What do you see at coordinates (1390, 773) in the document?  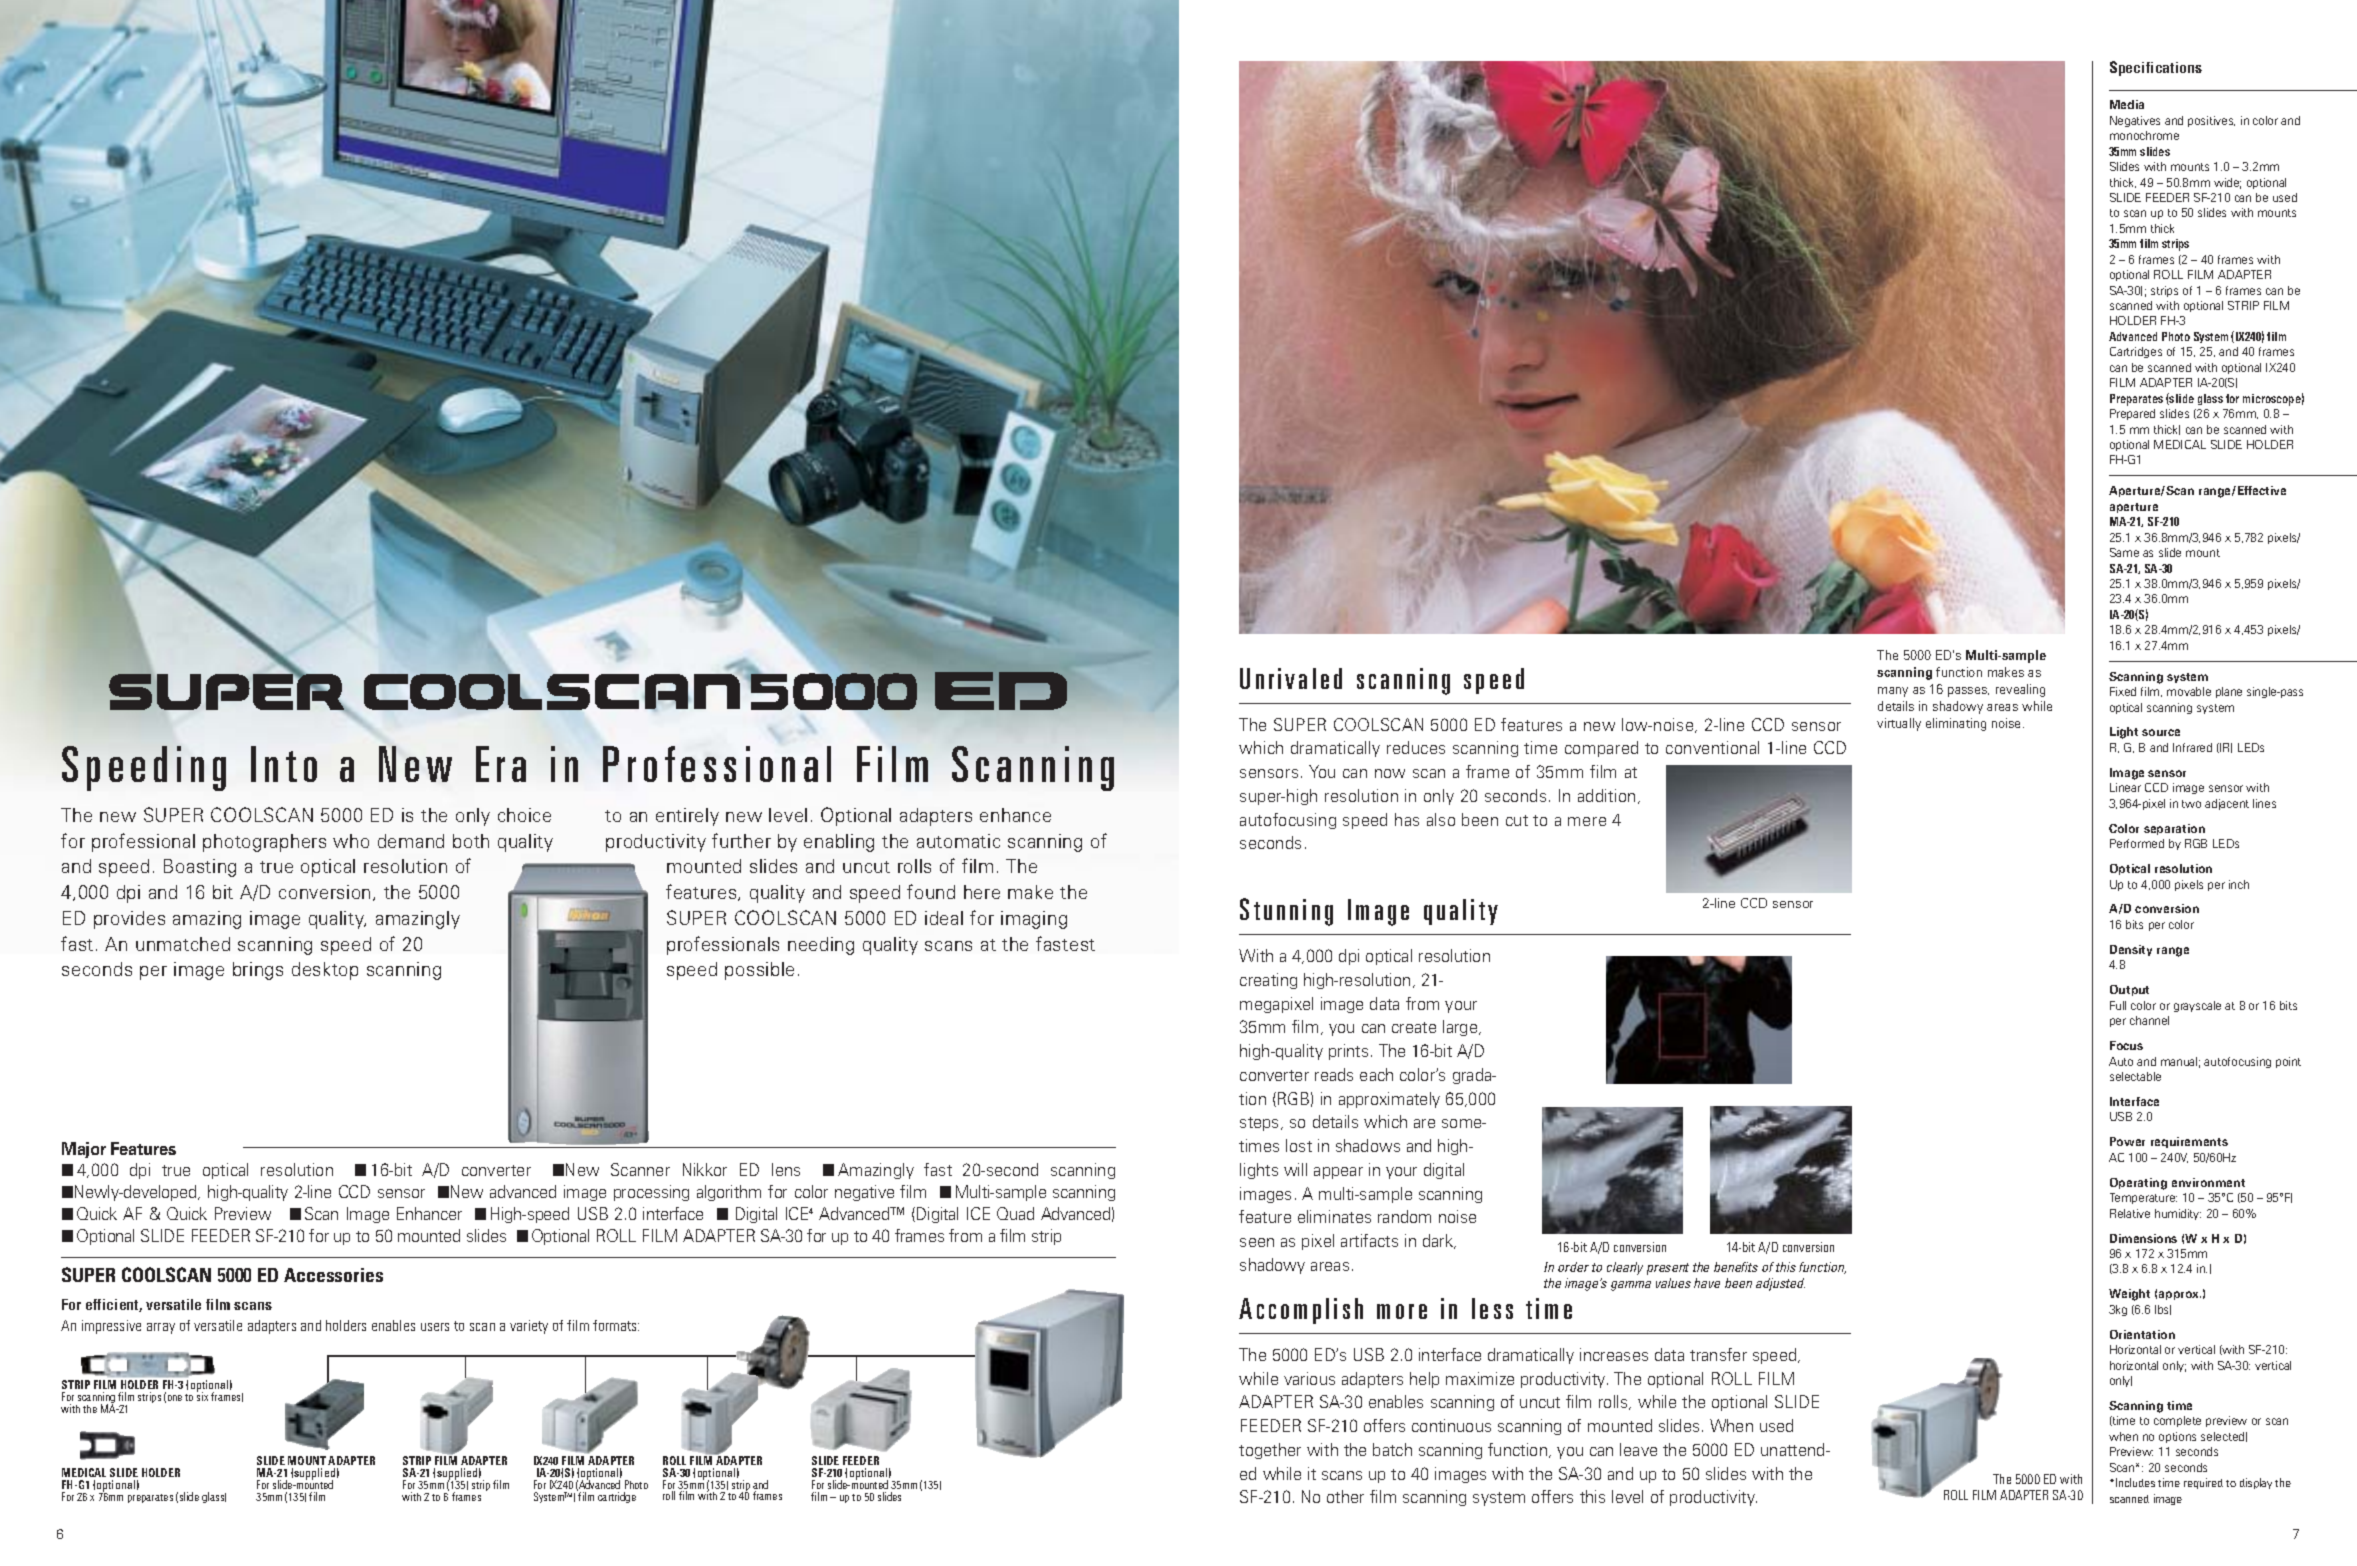 I see `now` at bounding box center [1390, 773].
